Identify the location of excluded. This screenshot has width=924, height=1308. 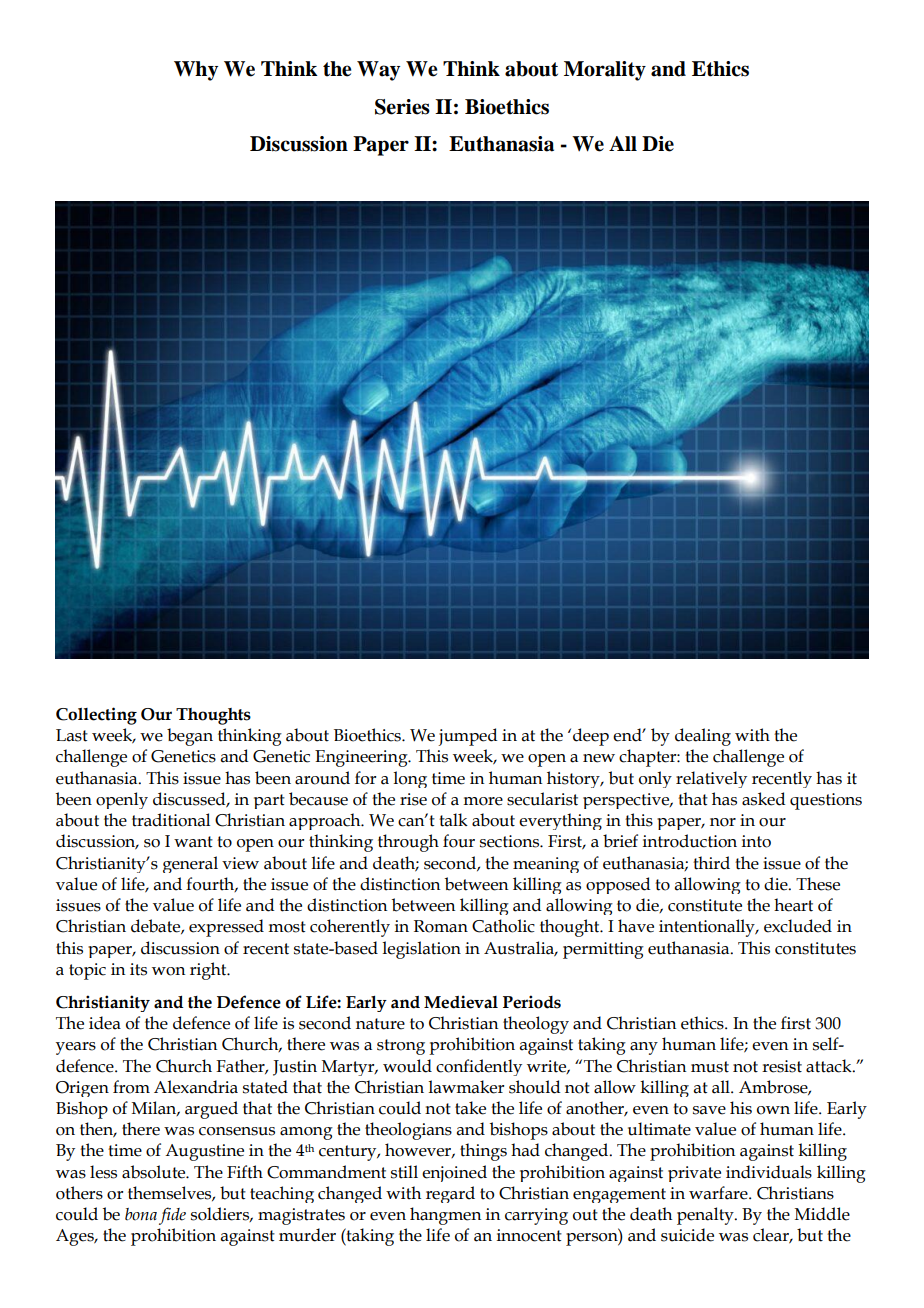
(798, 926).
